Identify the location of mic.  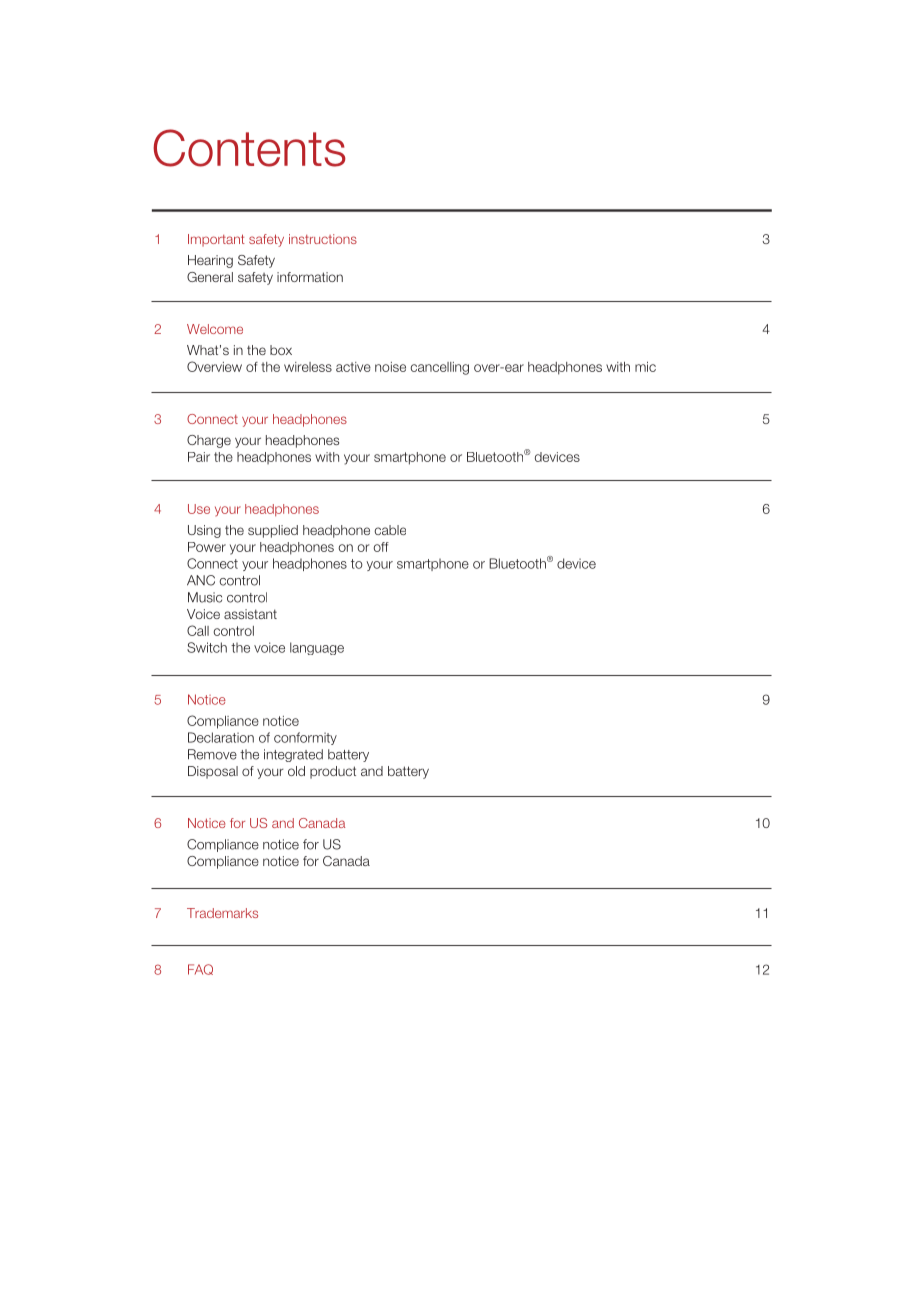
(645, 367).
